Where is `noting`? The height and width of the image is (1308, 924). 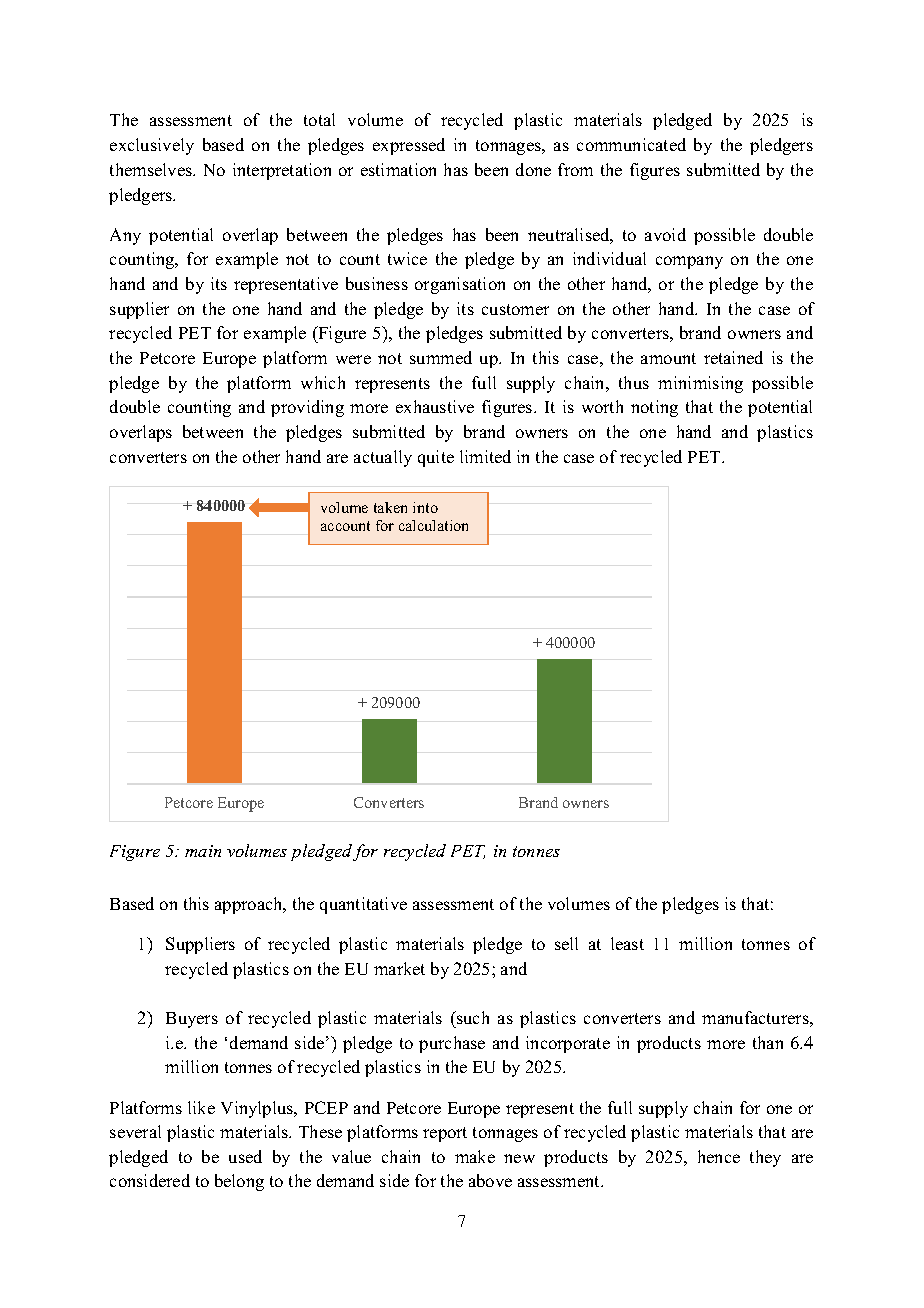 noting is located at coordinates (654, 408).
